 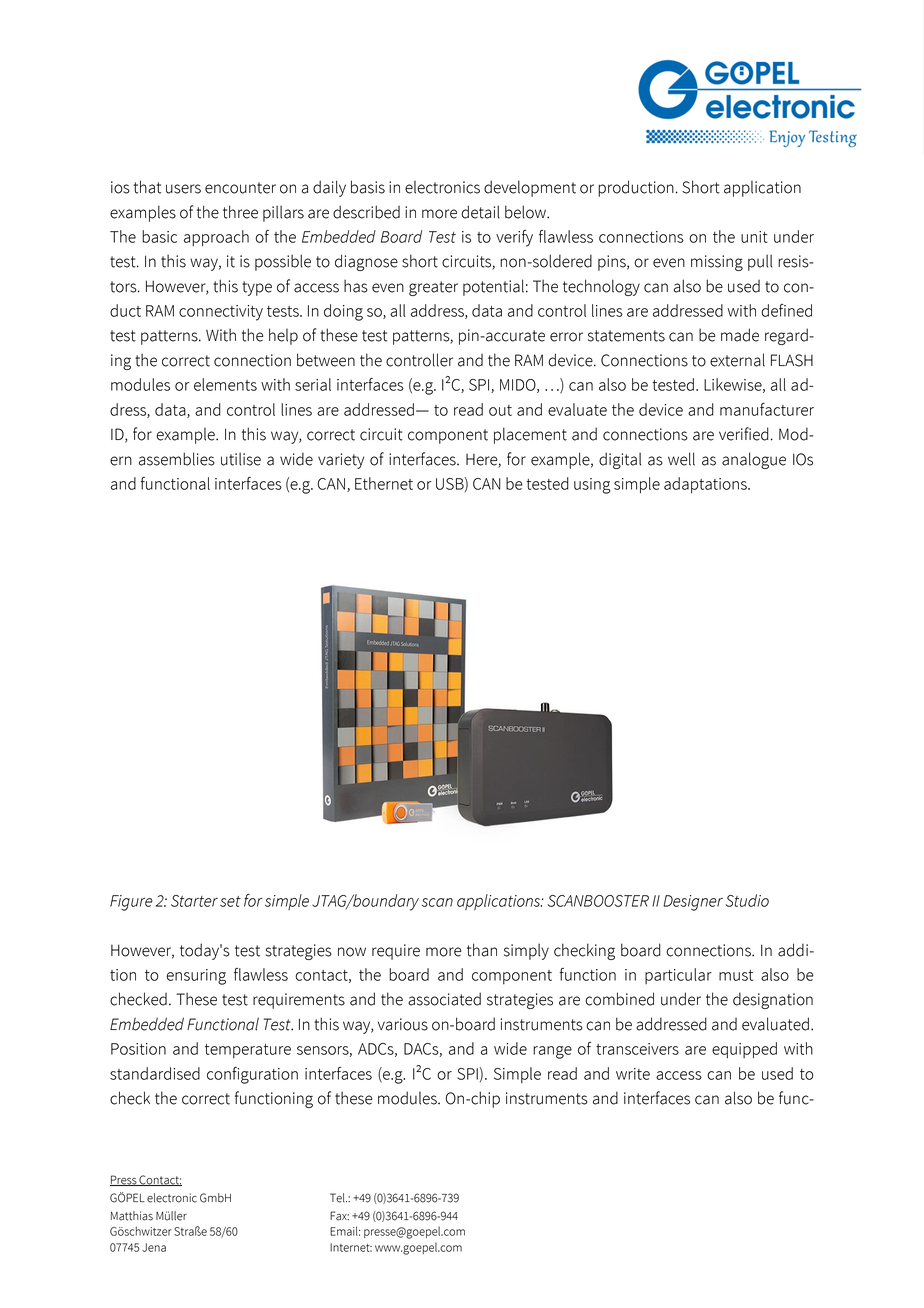 I want to click on out, so click(x=500, y=410).
